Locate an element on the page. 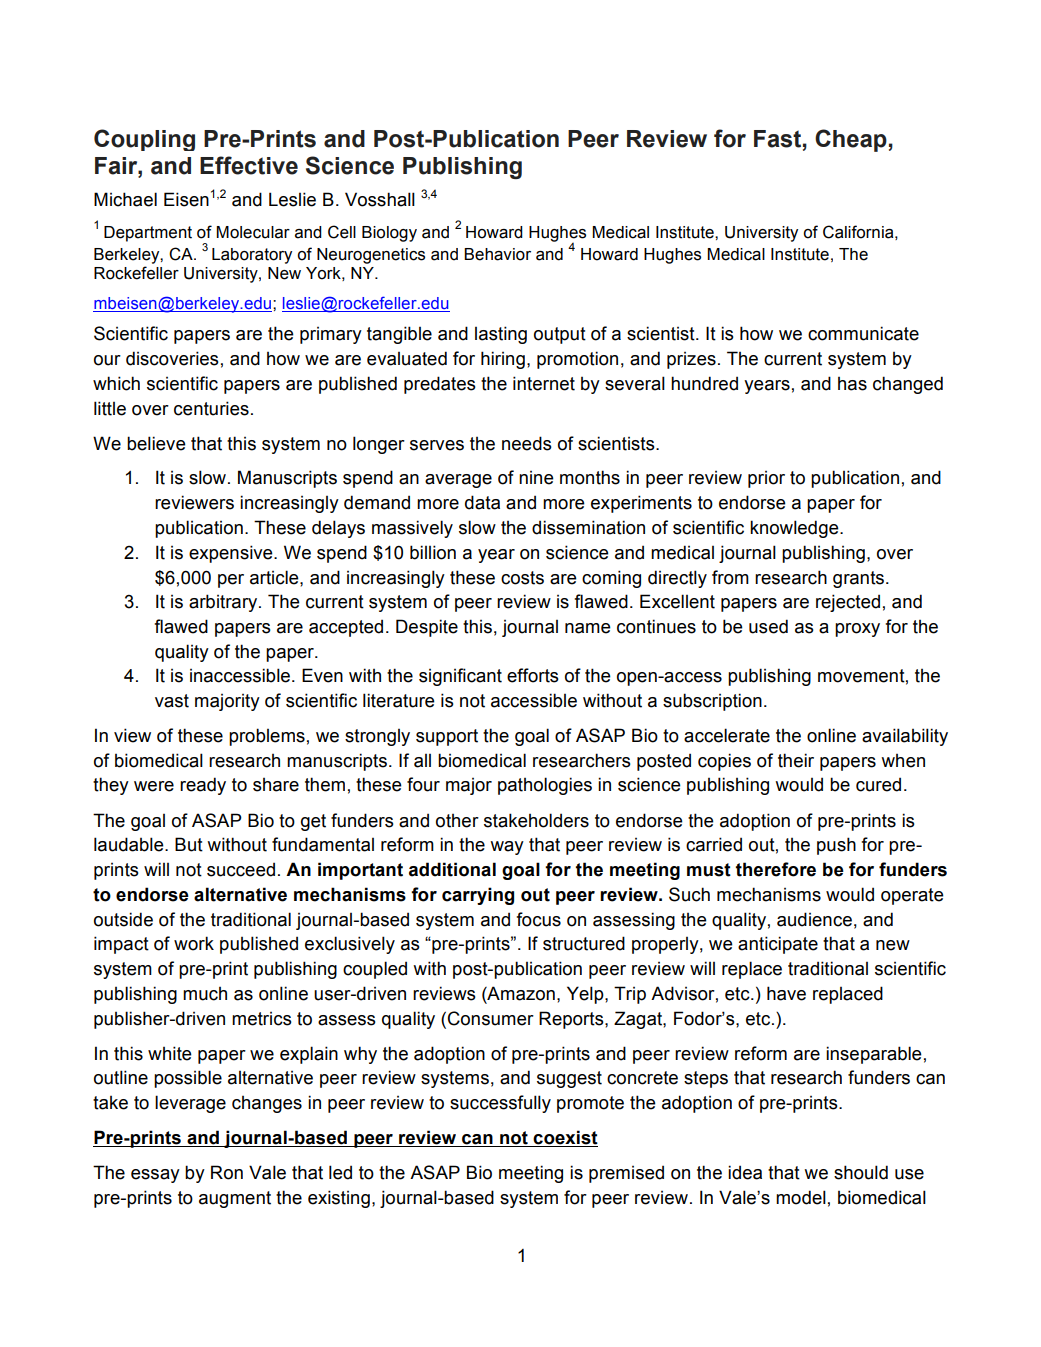  expensive is located at coordinates (232, 554).
